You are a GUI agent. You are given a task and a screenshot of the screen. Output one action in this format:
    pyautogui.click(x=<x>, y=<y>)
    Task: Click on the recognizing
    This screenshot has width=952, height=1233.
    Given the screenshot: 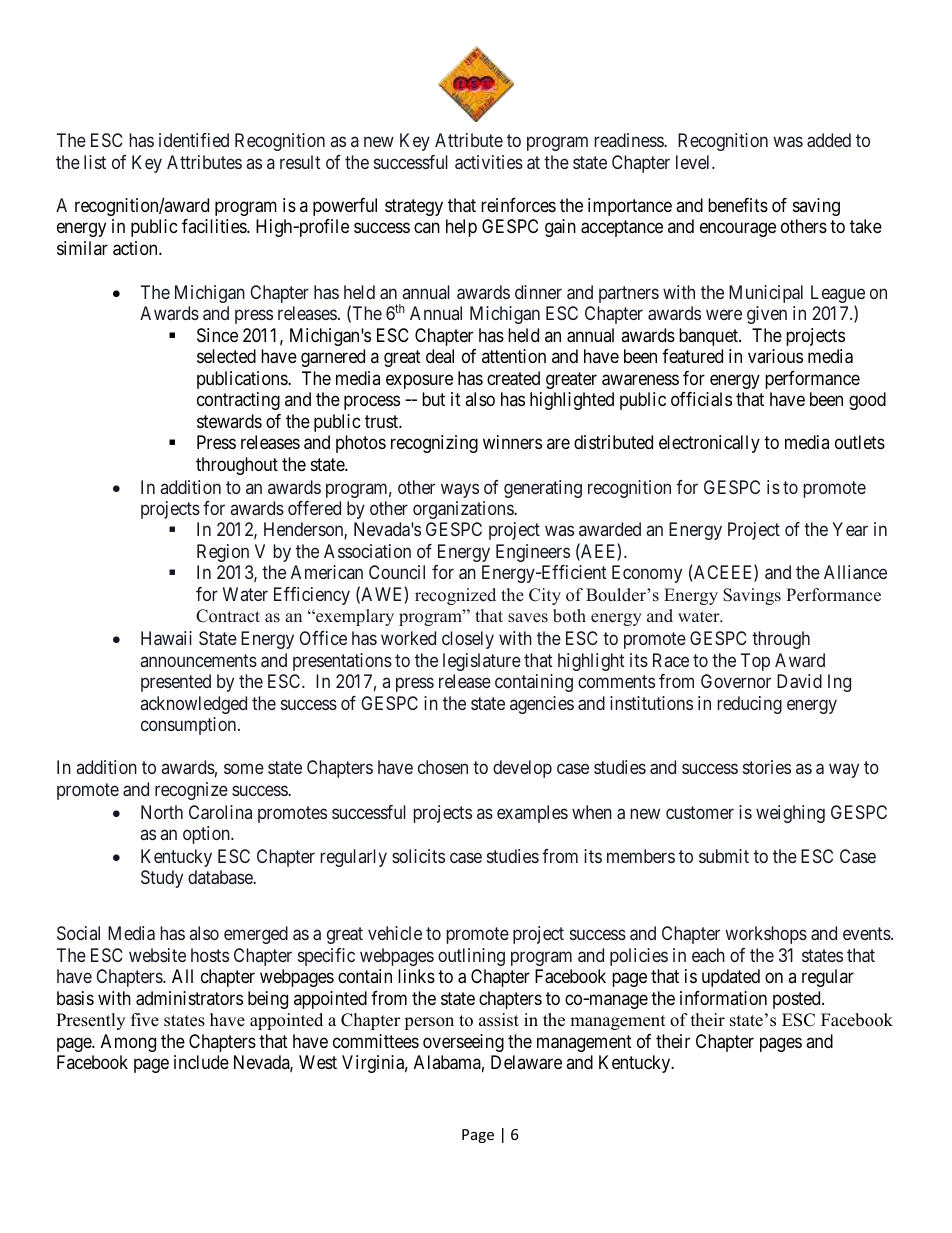 What is the action you would take?
    pyautogui.click(x=434, y=444)
